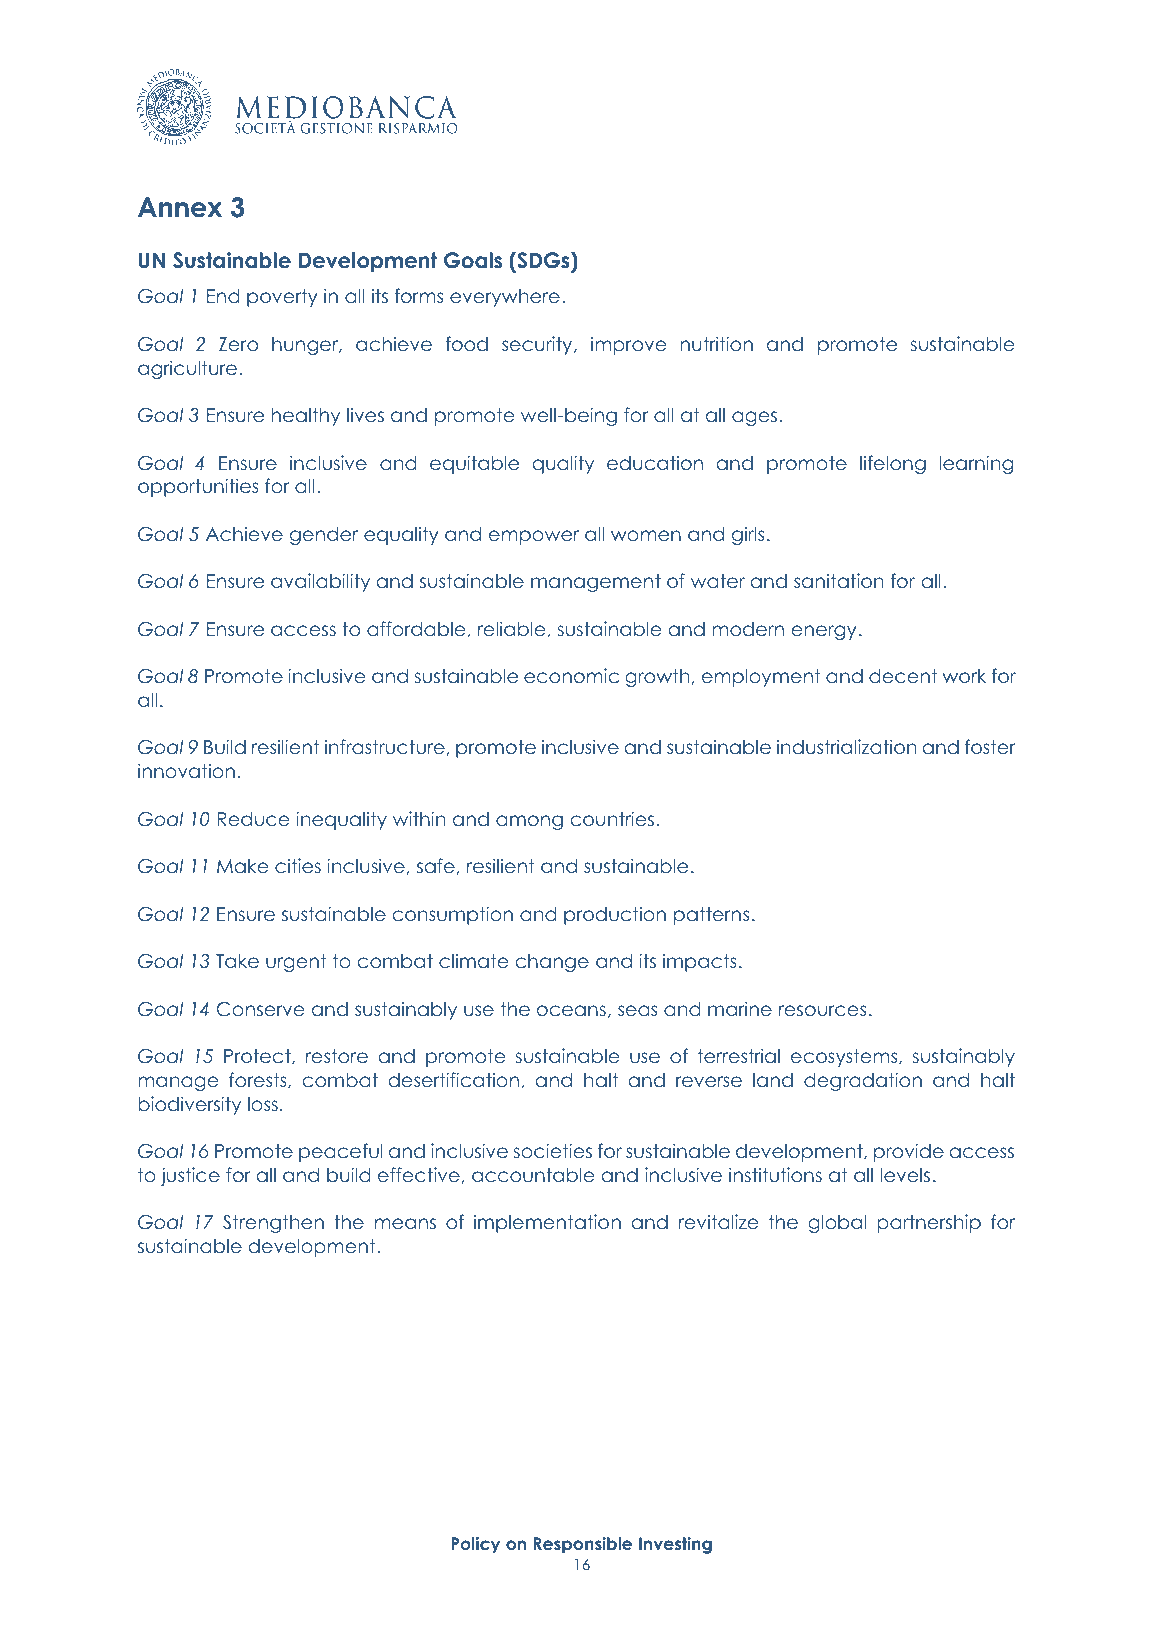 Image resolution: width=1153 pixels, height=1630 pixels. What do you see at coordinates (846, 747) in the screenshot?
I see `industrialization` at bounding box center [846, 747].
